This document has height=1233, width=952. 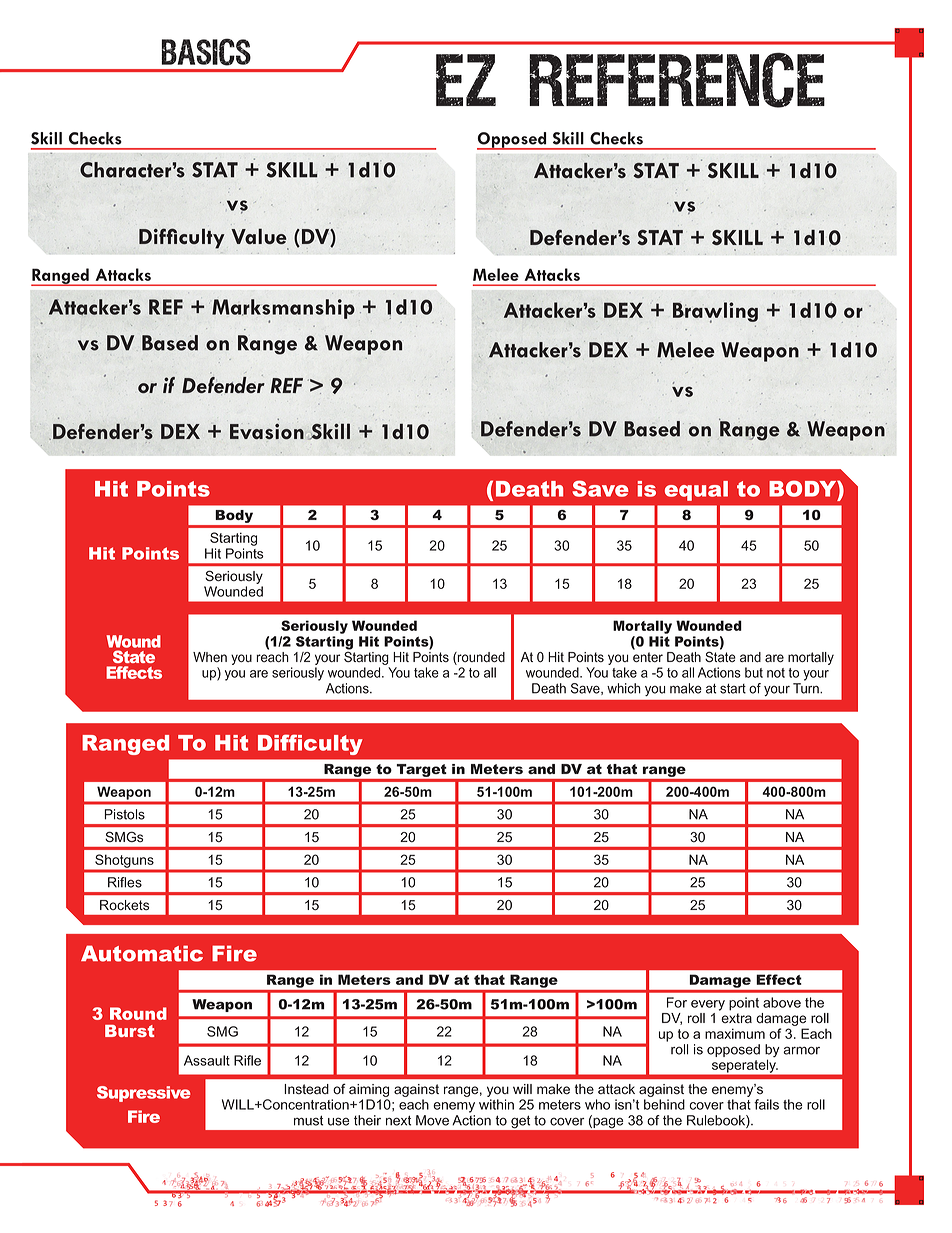 I want to click on Brawling, so click(x=715, y=312).
